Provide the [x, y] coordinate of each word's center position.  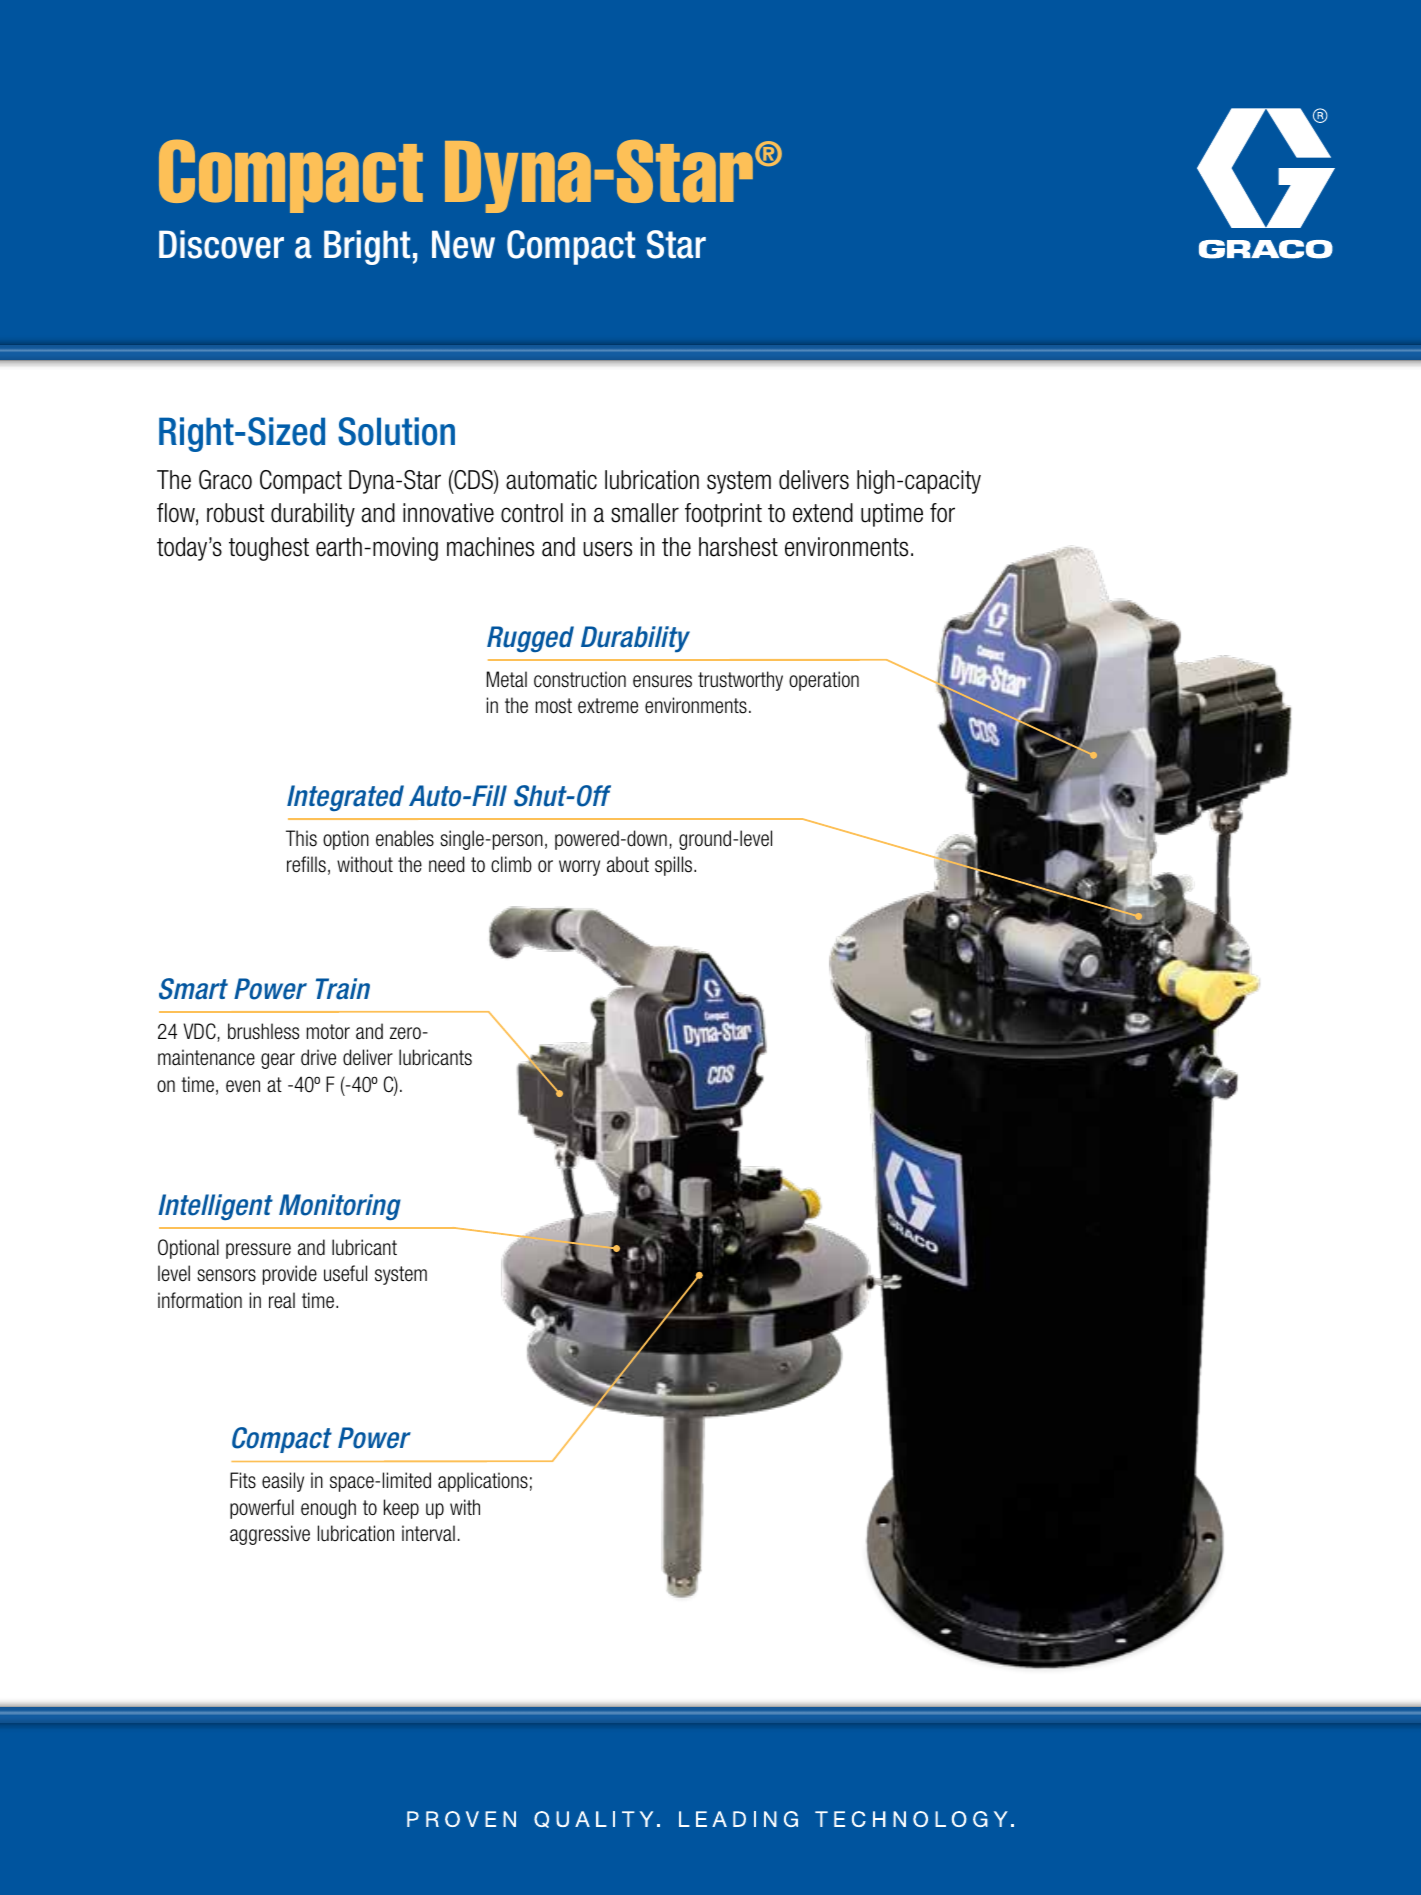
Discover [221, 244]
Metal [507, 679]
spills [675, 866]
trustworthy [740, 681]
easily [283, 1482]
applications [483, 1482]
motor [328, 1032]
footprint [723, 515]
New [463, 244]
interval [428, 1533]
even [243, 1086]
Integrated [345, 798]
